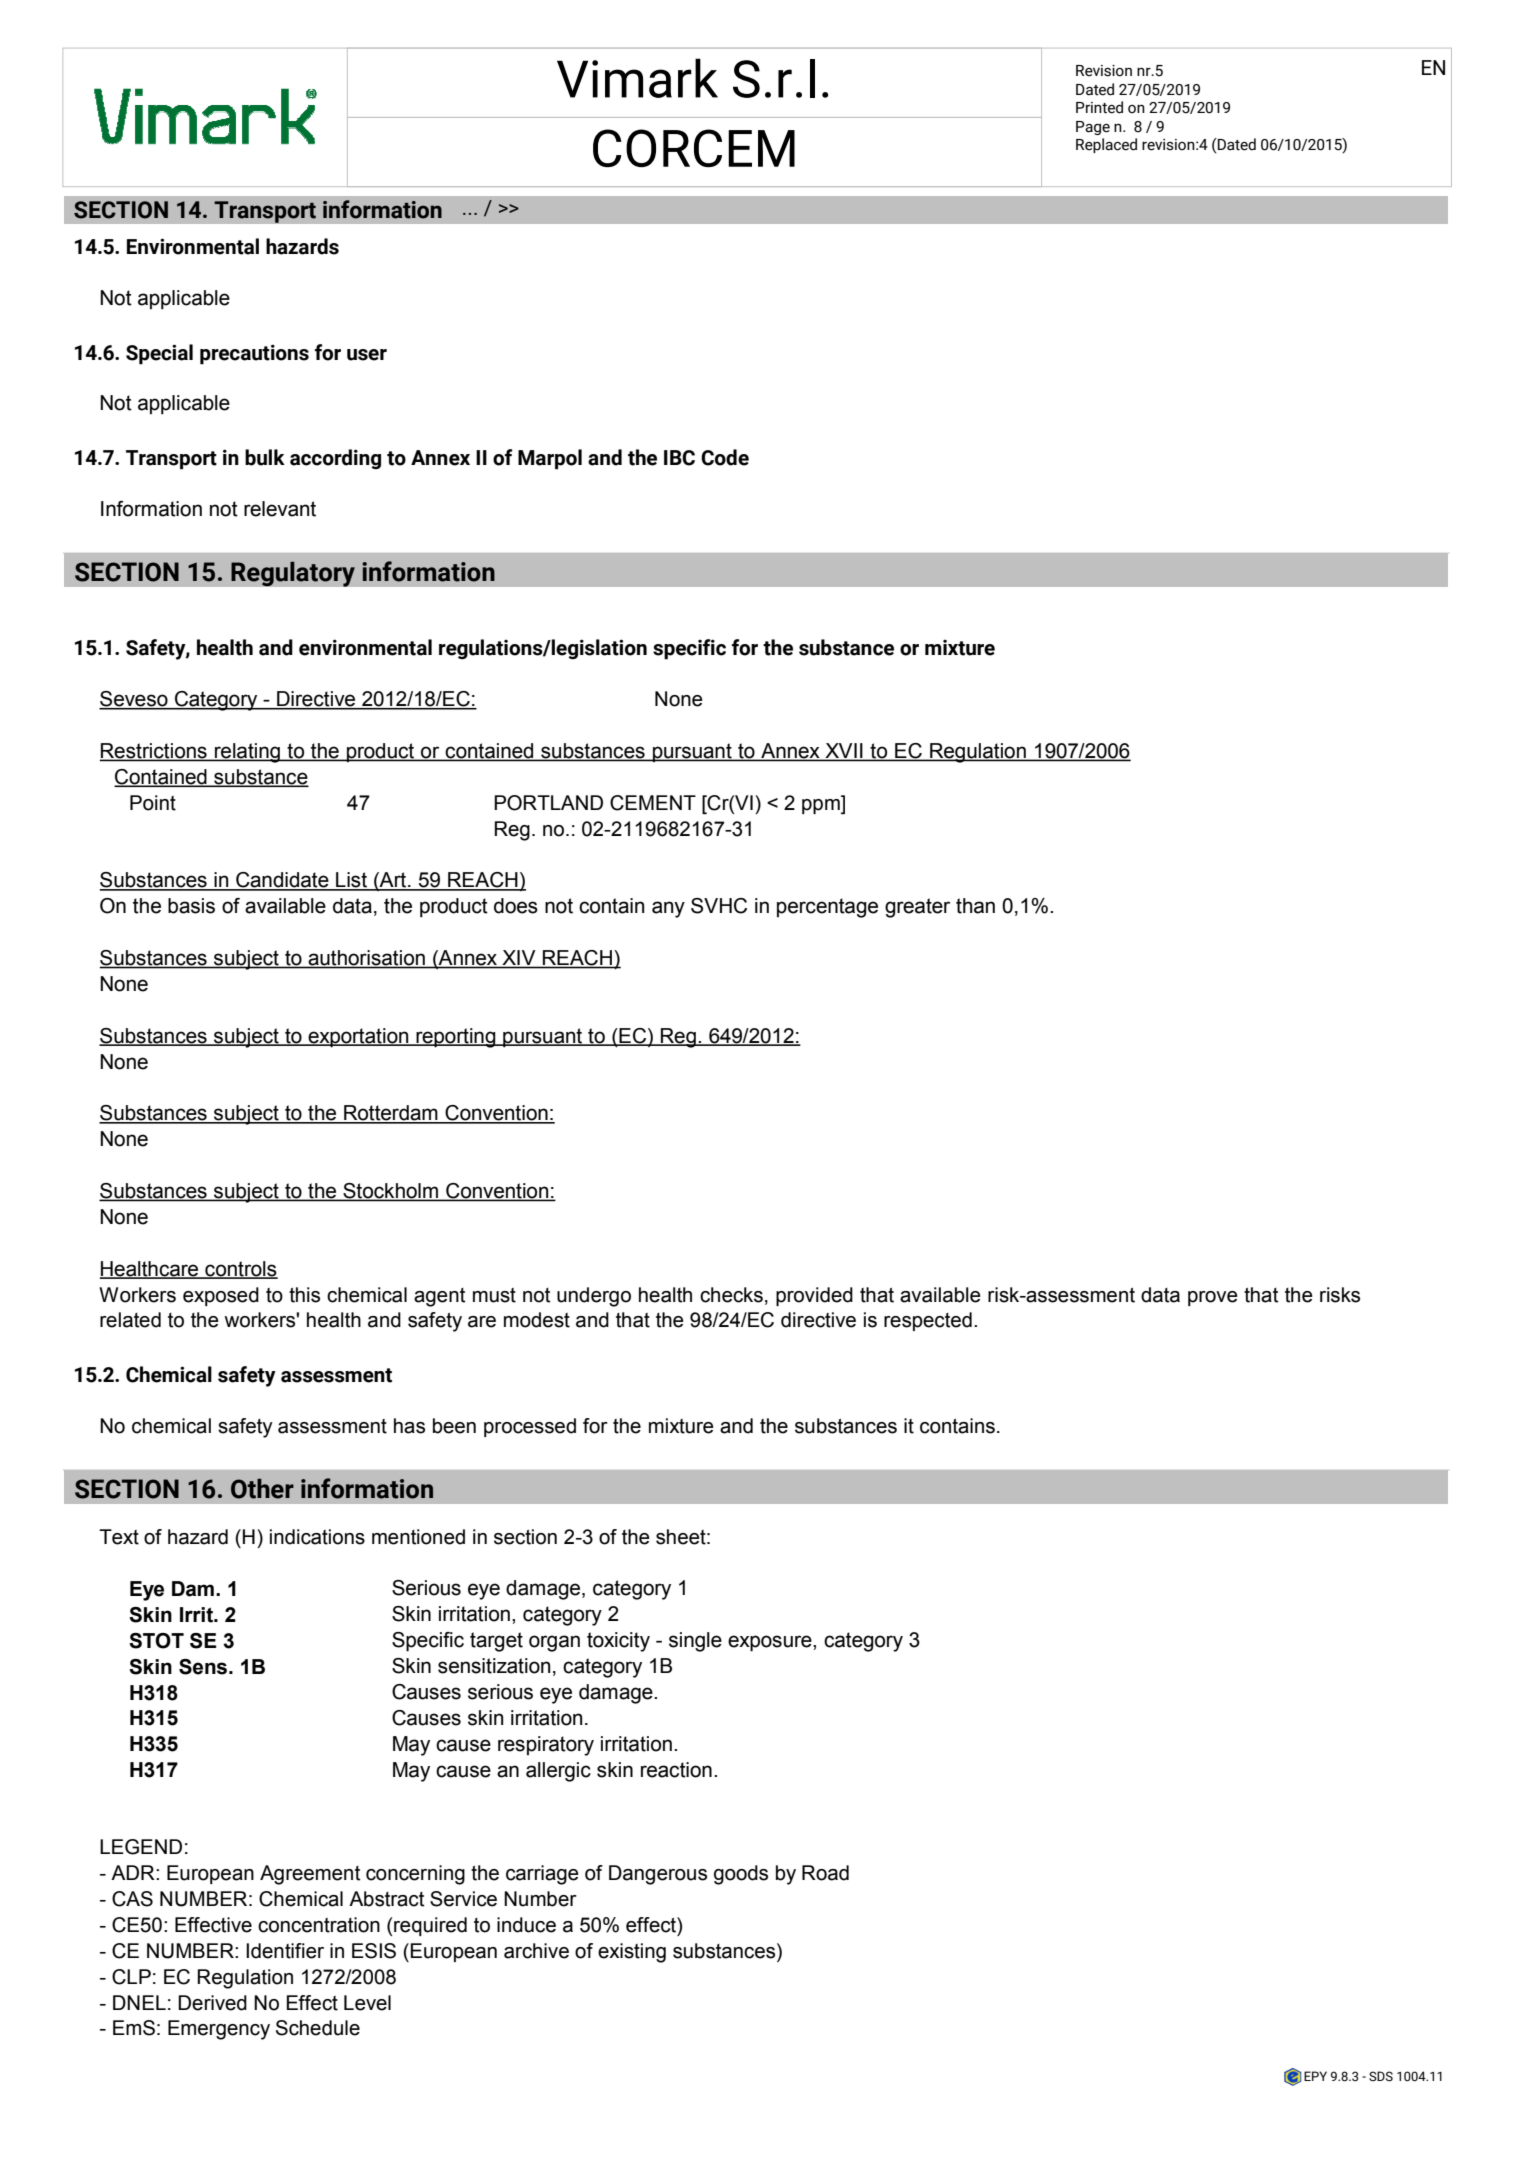  What do you see at coordinates (254, 354) in the screenshot?
I see `precautions` at bounding box center [254, 354].
